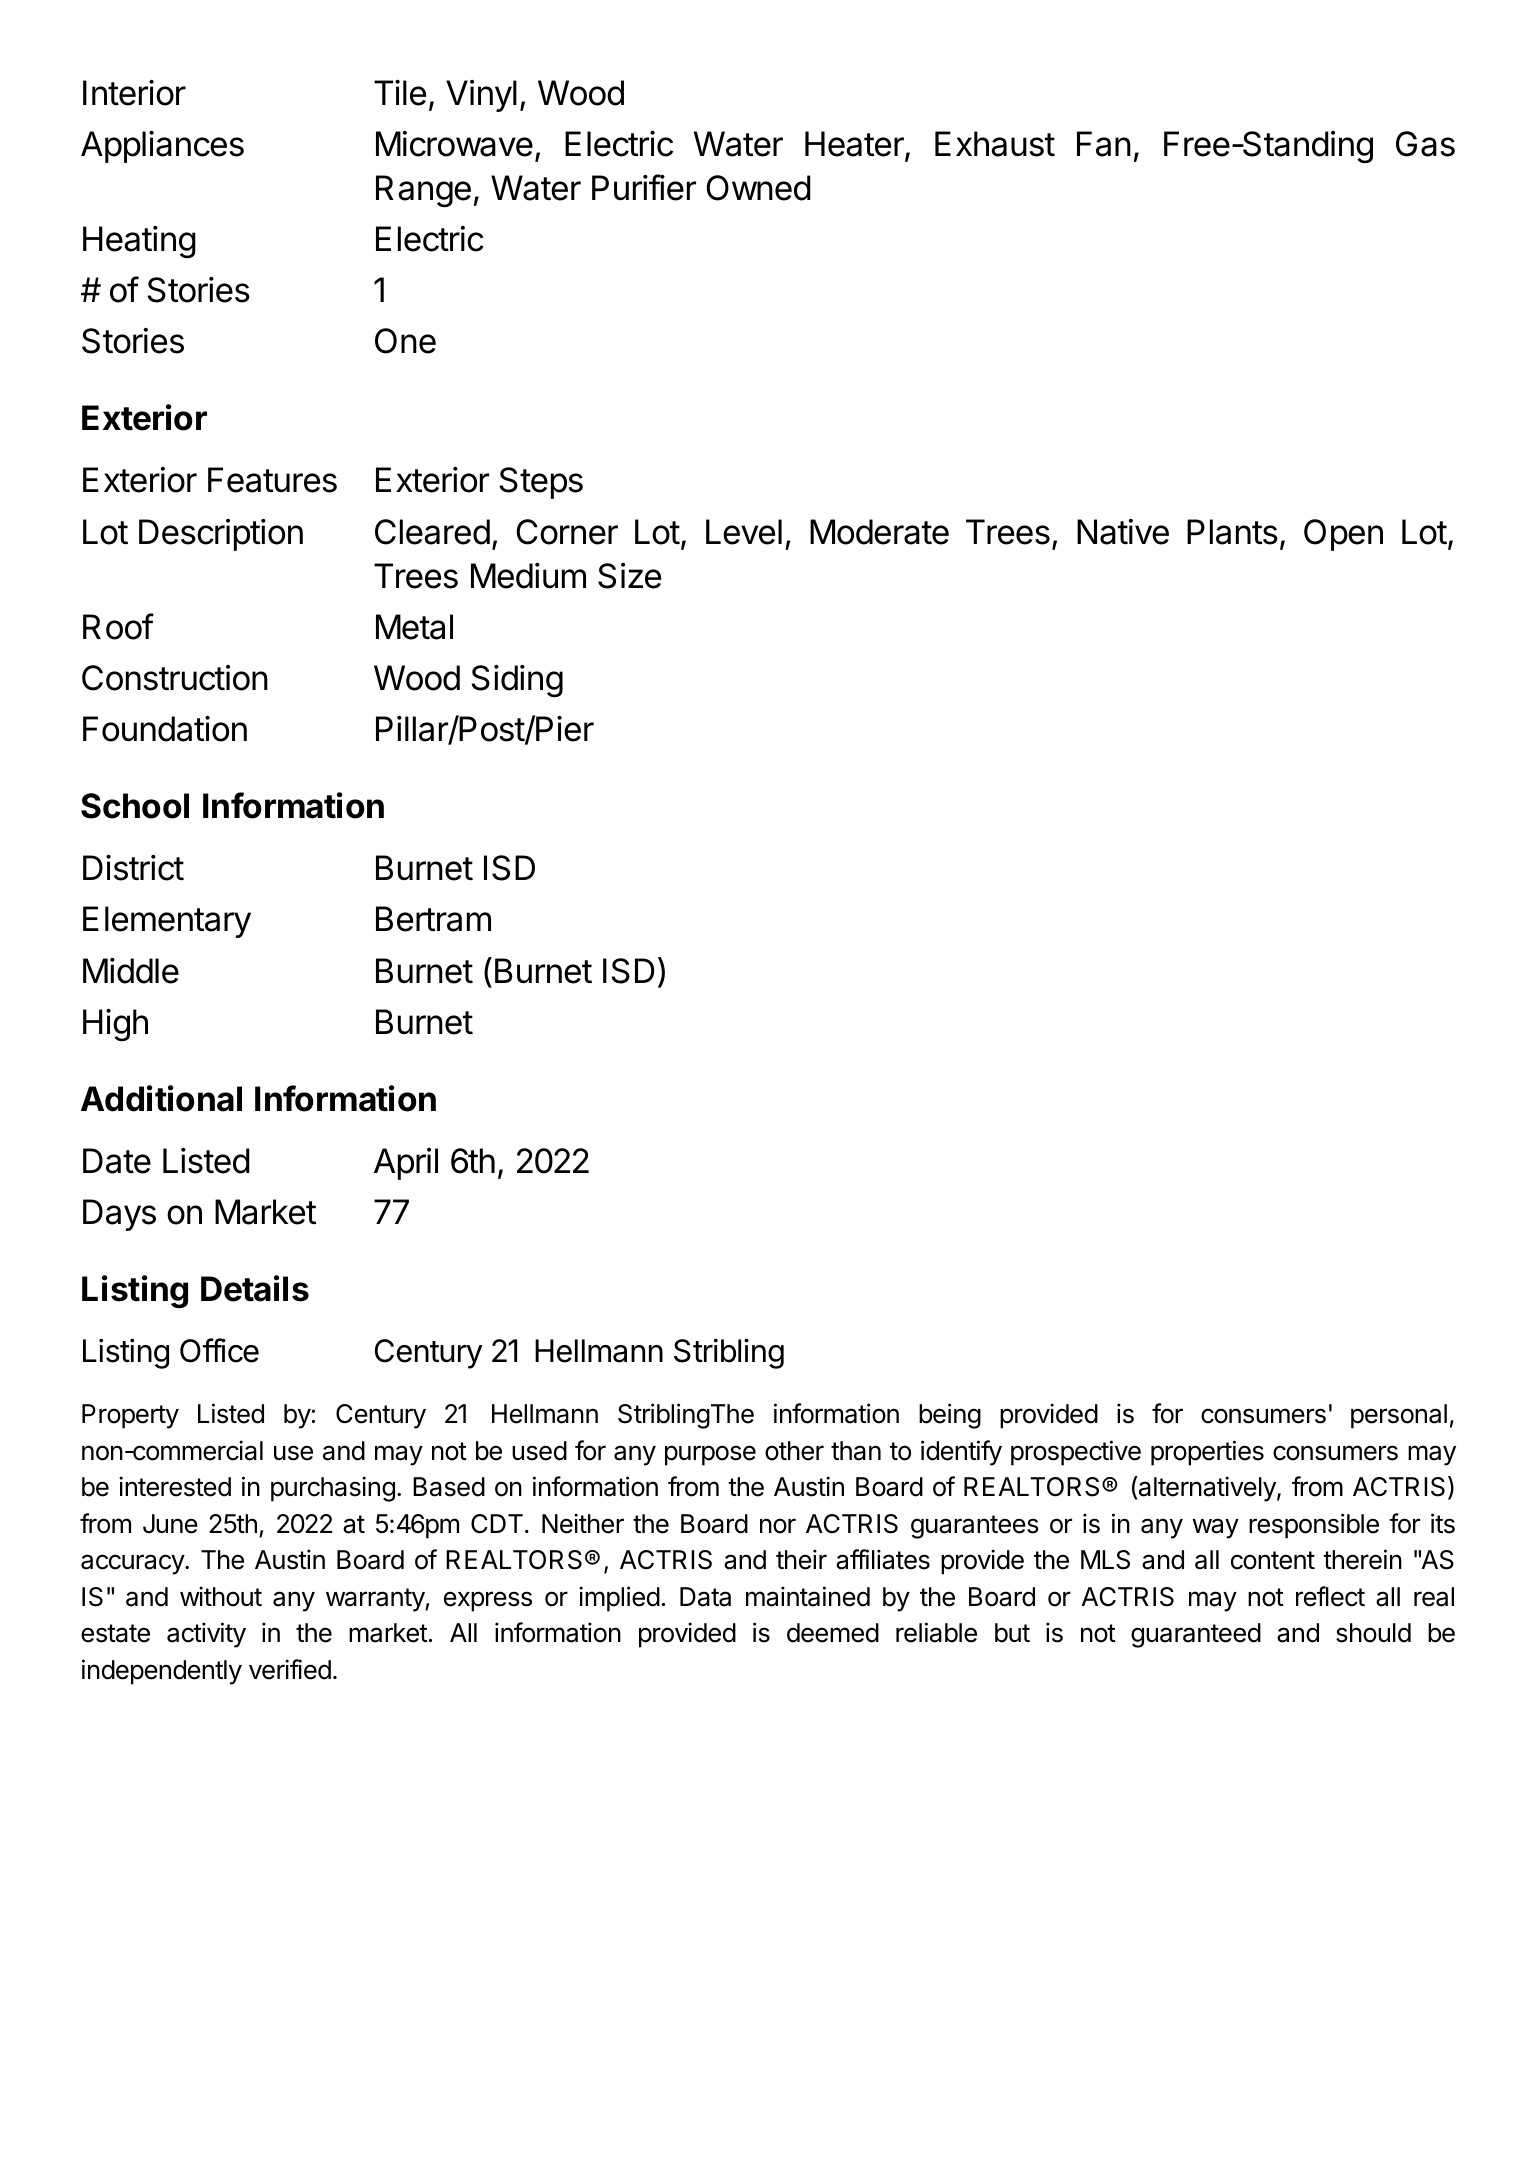  What do you see at coordinates (1343, 535) in the screenshot?
I see `Open` at bounding box center [1343, 535].
